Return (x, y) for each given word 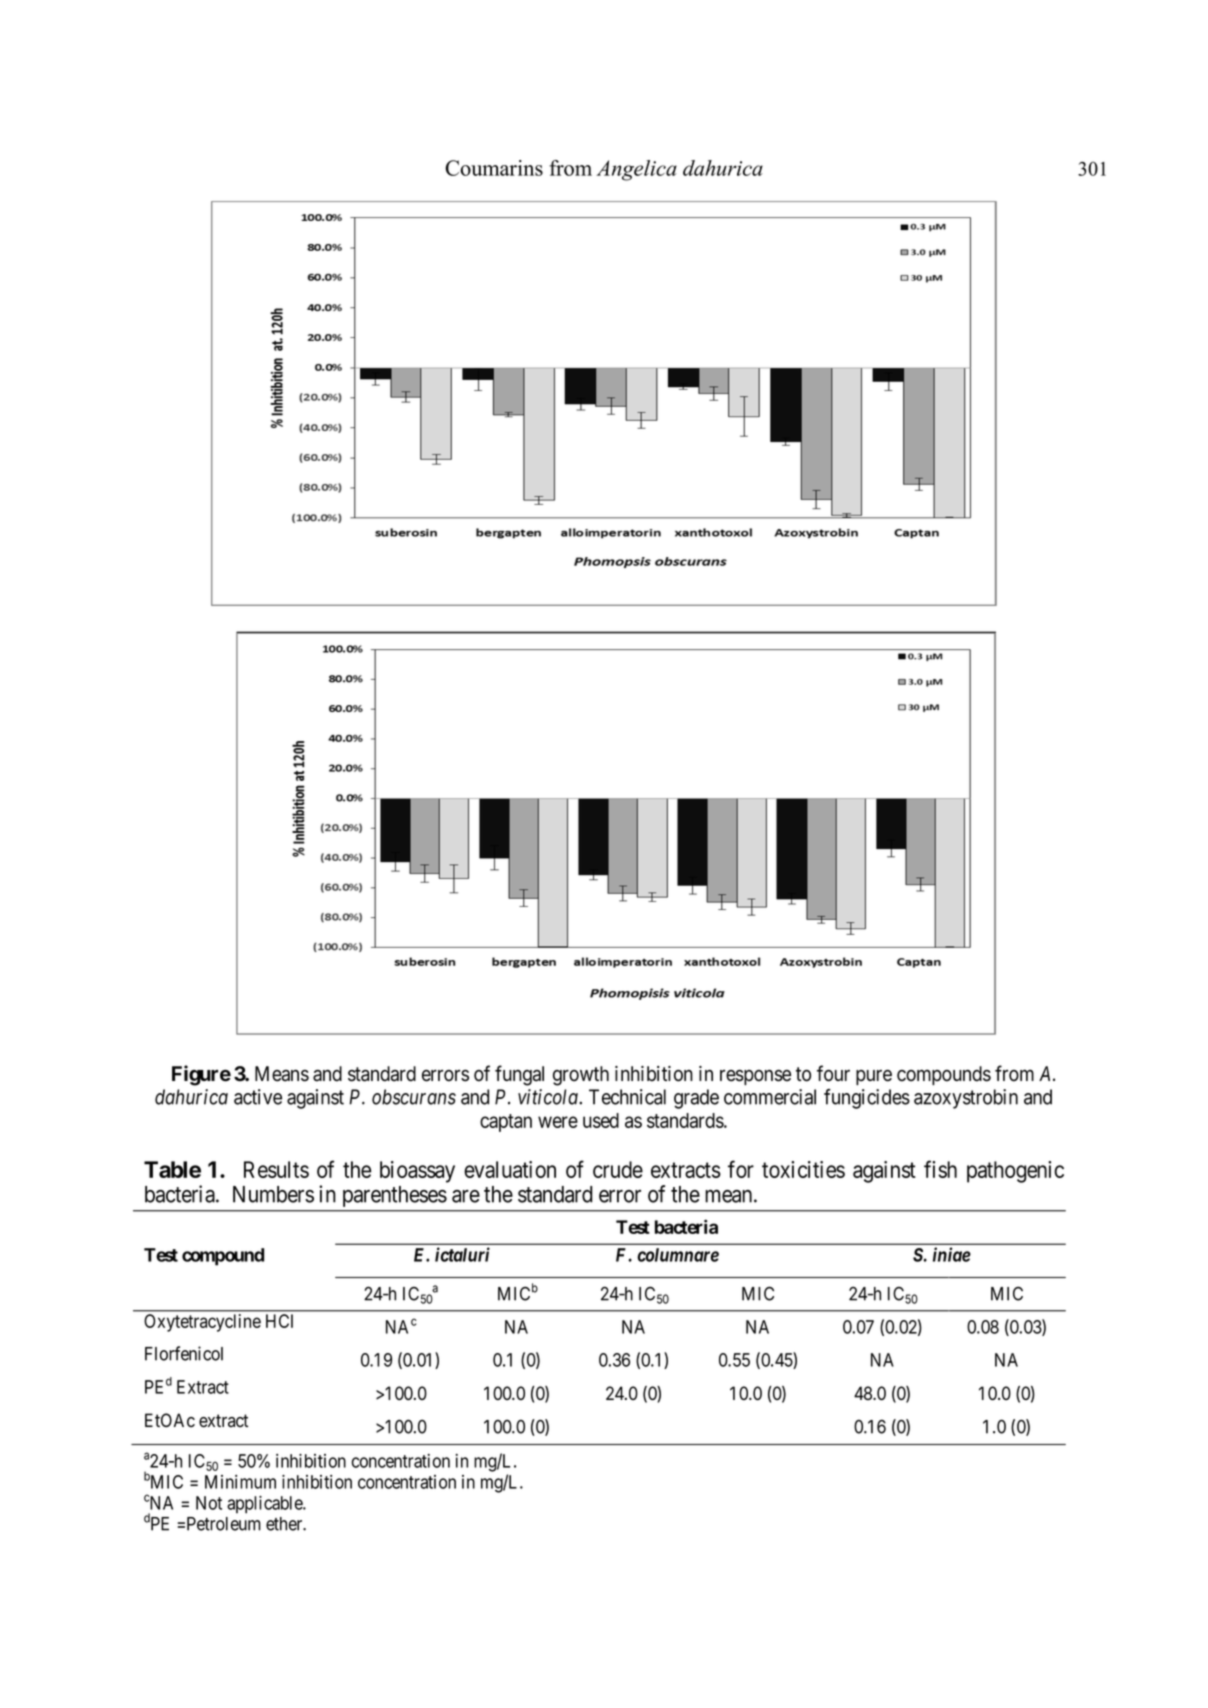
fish (940, 1169)
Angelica (636, 170)
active (258, 1097)
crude (618, 1169)
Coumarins (494, 168)
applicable (265, 1505)
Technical (627, 1097)
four (833, 1073)
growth (581, 1076)
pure (874, 1077)
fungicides (867, 1099)
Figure (201, 1075)
